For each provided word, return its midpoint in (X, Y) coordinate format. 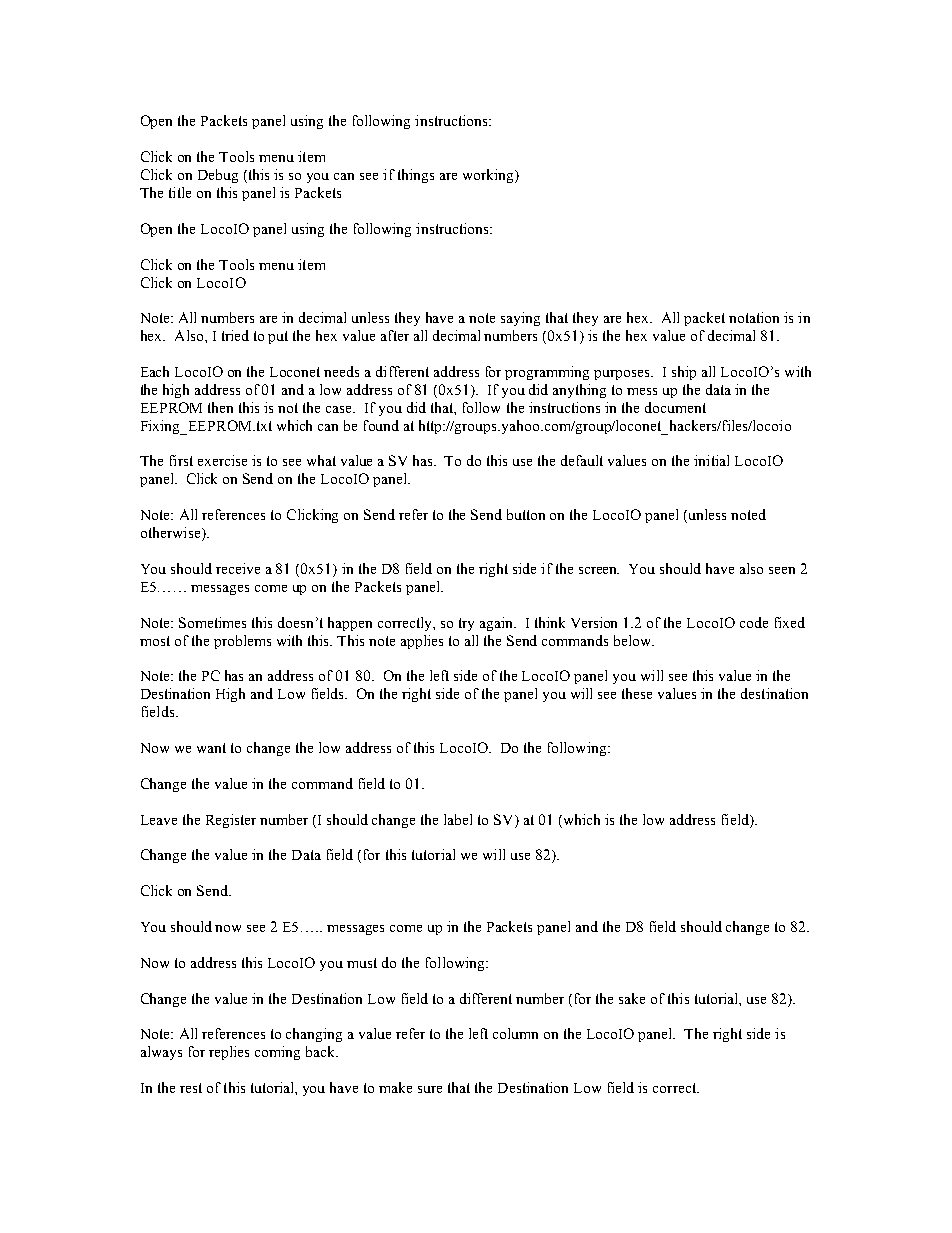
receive (238, 568)
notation (754, 317)
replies (229, 1053)
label (458, 819)
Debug (218, 176)
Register (231, 821)
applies (422, 642)
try (466, 624)
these (637, 693)
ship (684, 373)
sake (632, 998)
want (211, 748)
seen (782, 570)
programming (547, 373)
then (220, 407)
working (489, 176)
